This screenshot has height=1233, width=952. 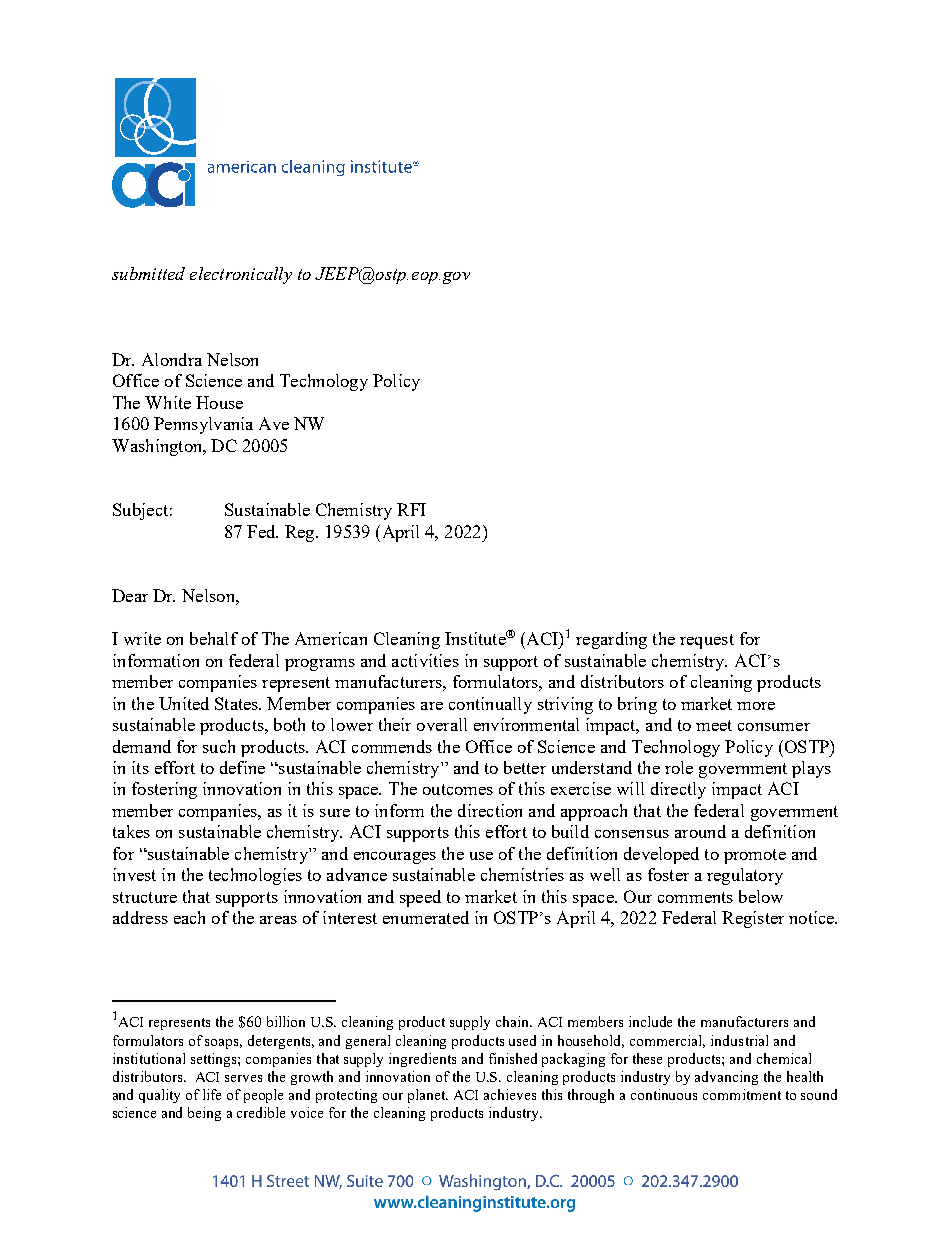 What do you see at coordinates (238, 703) in the screenshot?
I see `States` at bounding box center [238, 703].
